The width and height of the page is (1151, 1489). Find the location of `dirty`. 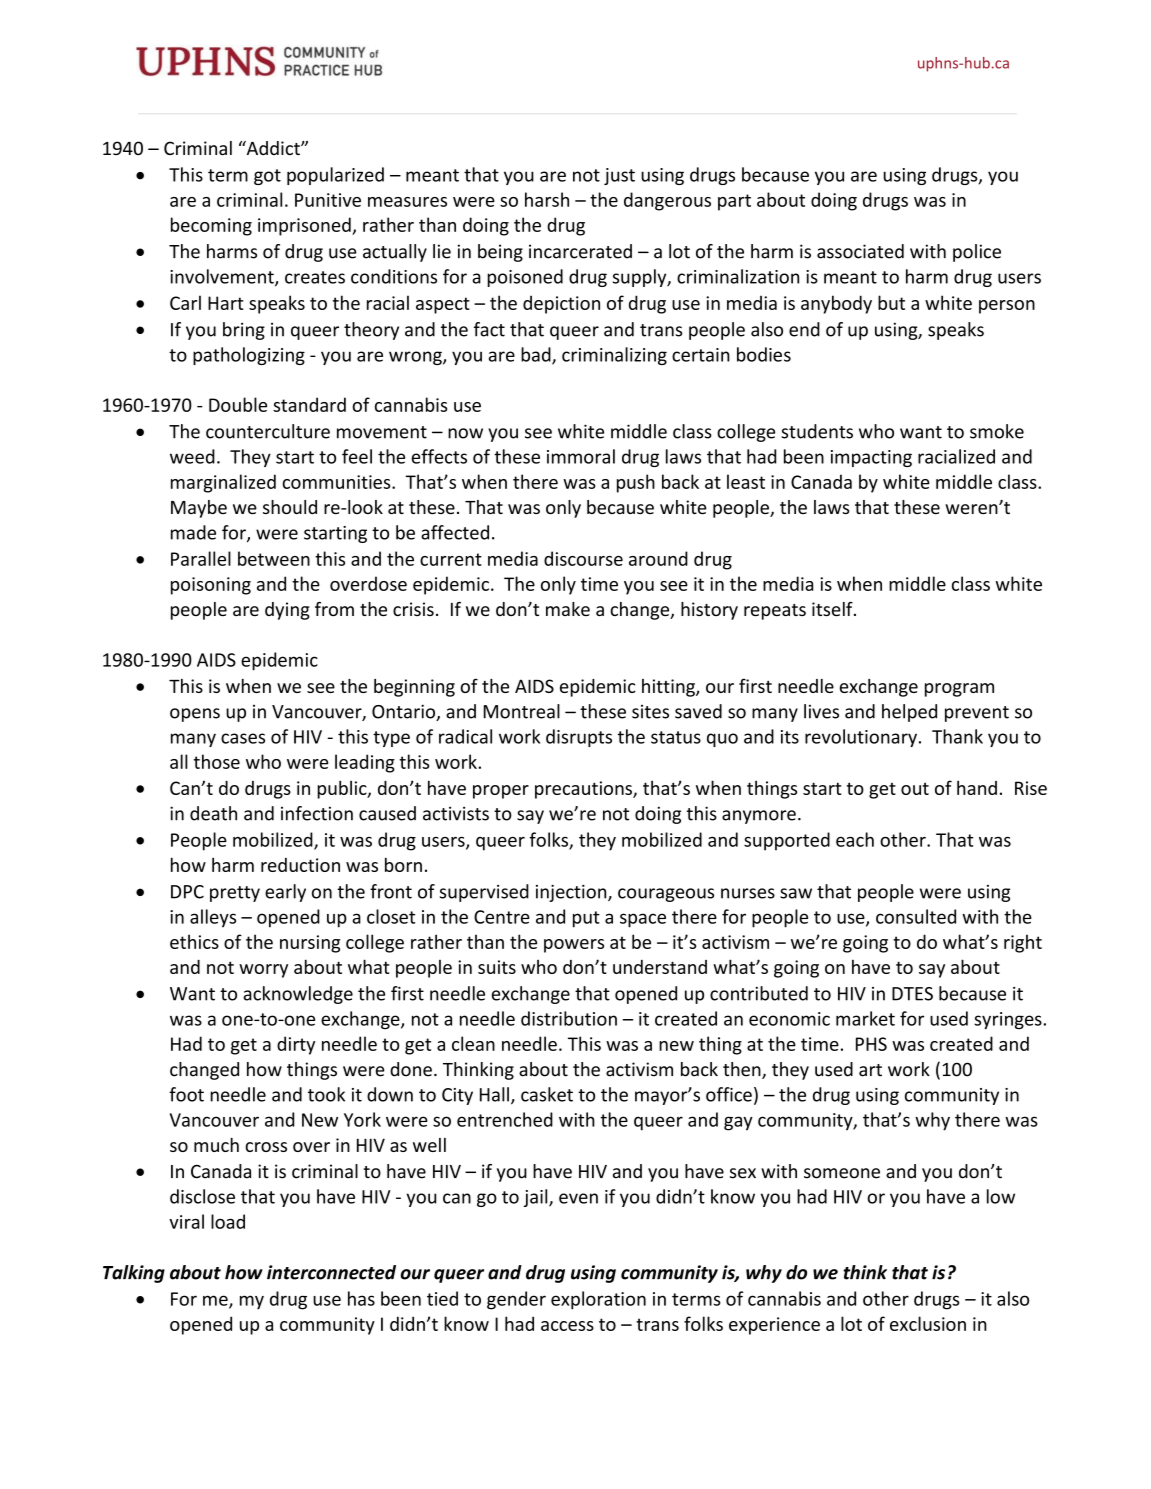

dirty is located at coordinates (296, 1045).
